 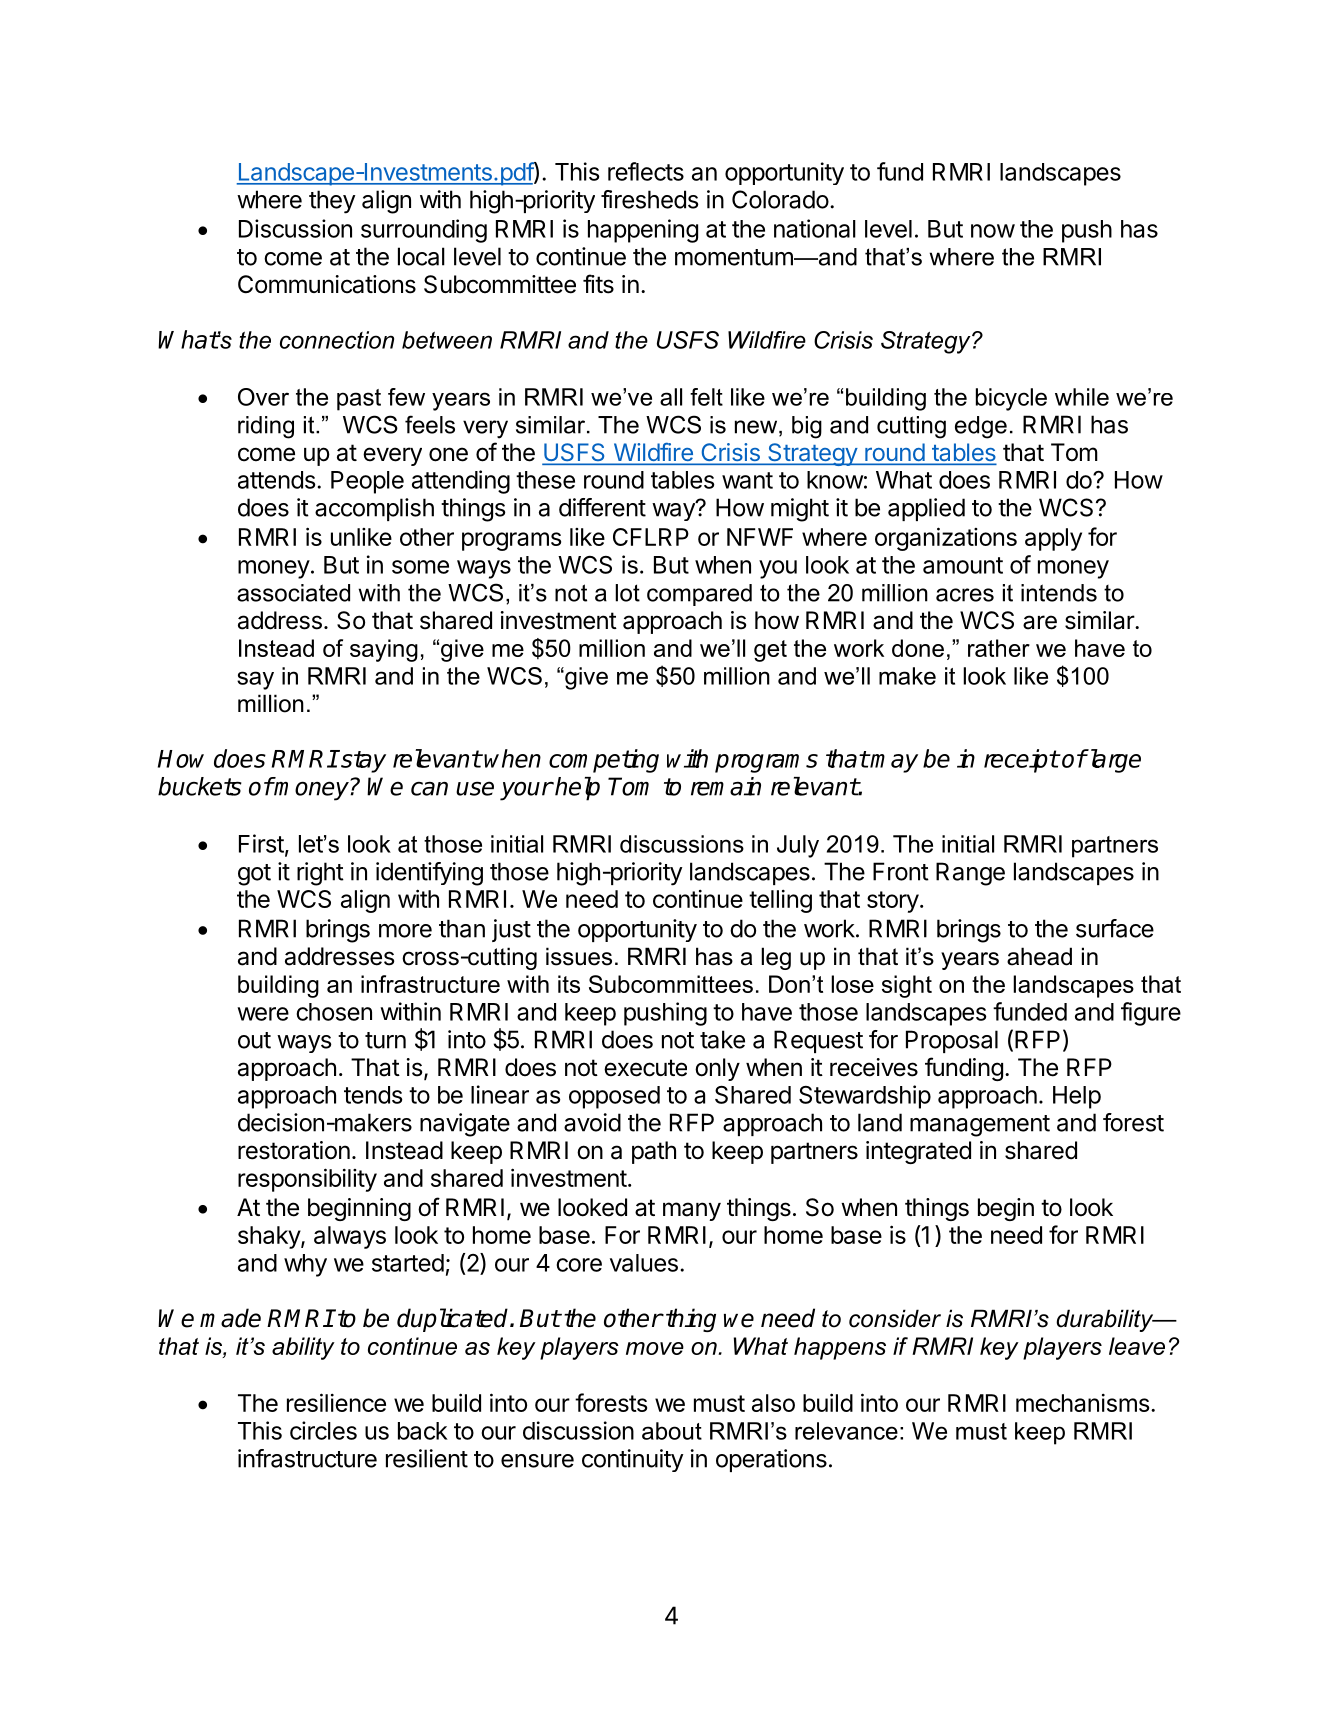 What do you see at coordinates (699, 595) in the document?
I see `compared` at bounding box center [699, 595].
